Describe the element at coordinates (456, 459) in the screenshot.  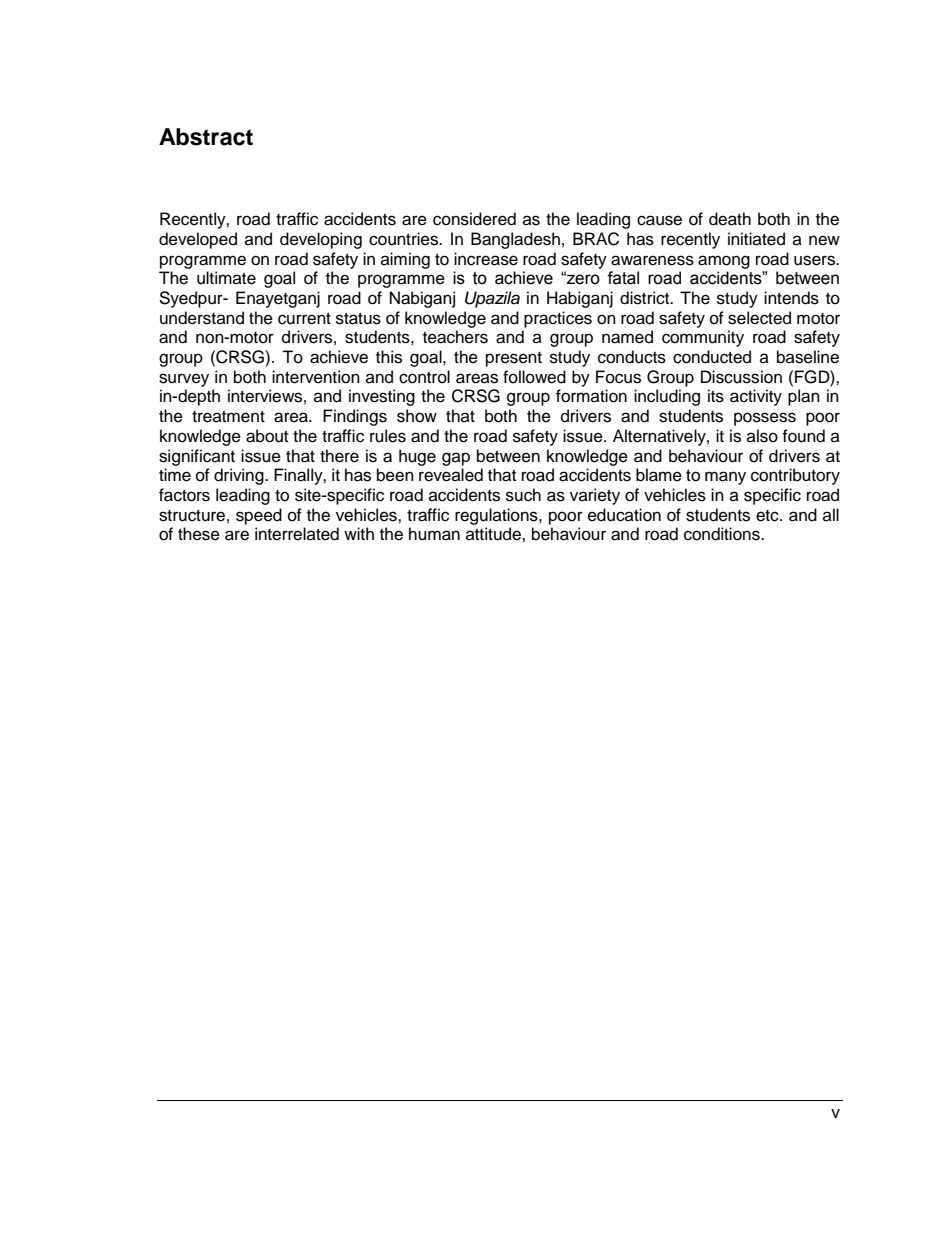
I see `gap` at that location.
